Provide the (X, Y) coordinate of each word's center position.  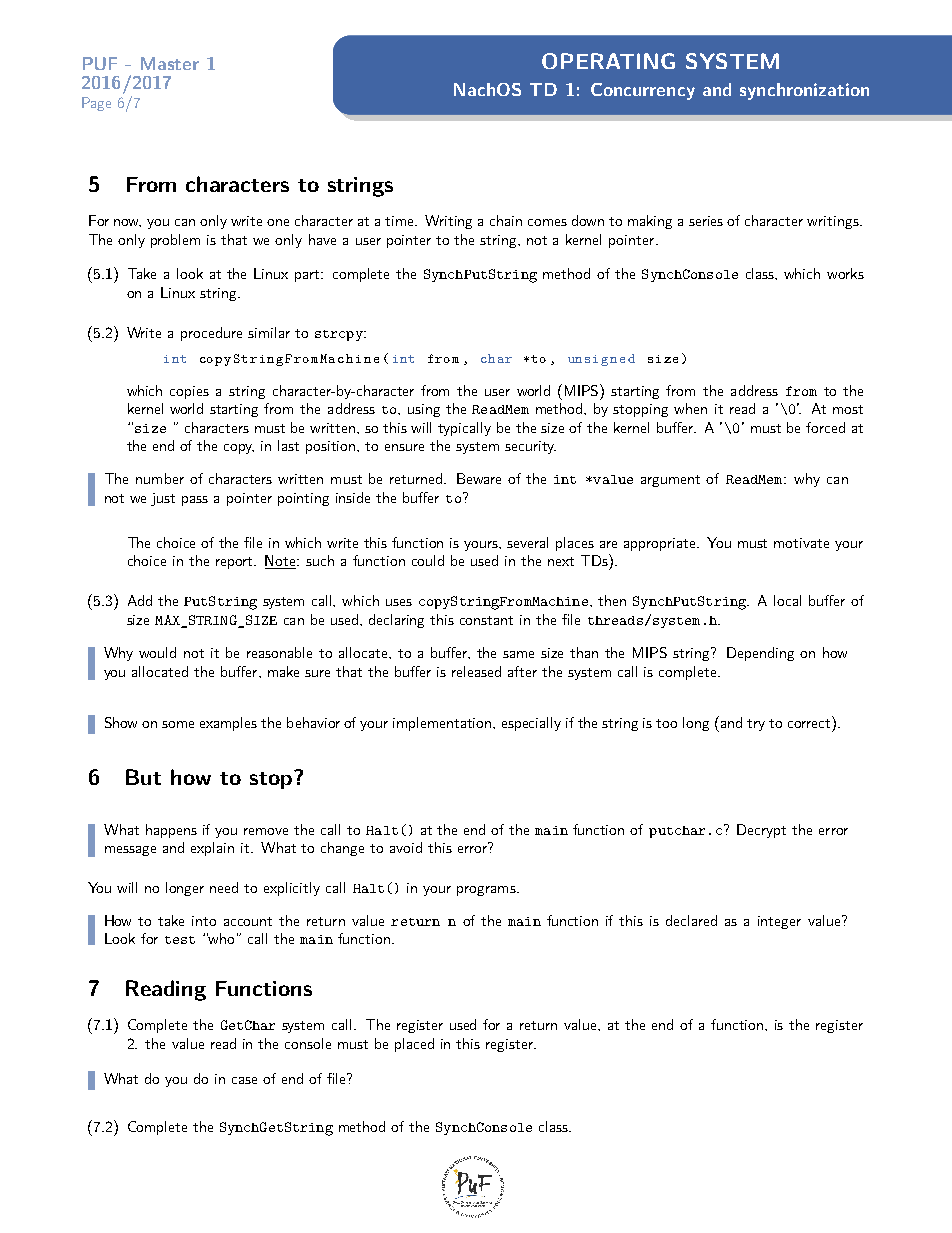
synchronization (804, 91)
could (428, 560)
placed (414, 1045)
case (244, 1080)
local (787, 600)
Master (170, 63)
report (235, 563)
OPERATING (608, 61)
